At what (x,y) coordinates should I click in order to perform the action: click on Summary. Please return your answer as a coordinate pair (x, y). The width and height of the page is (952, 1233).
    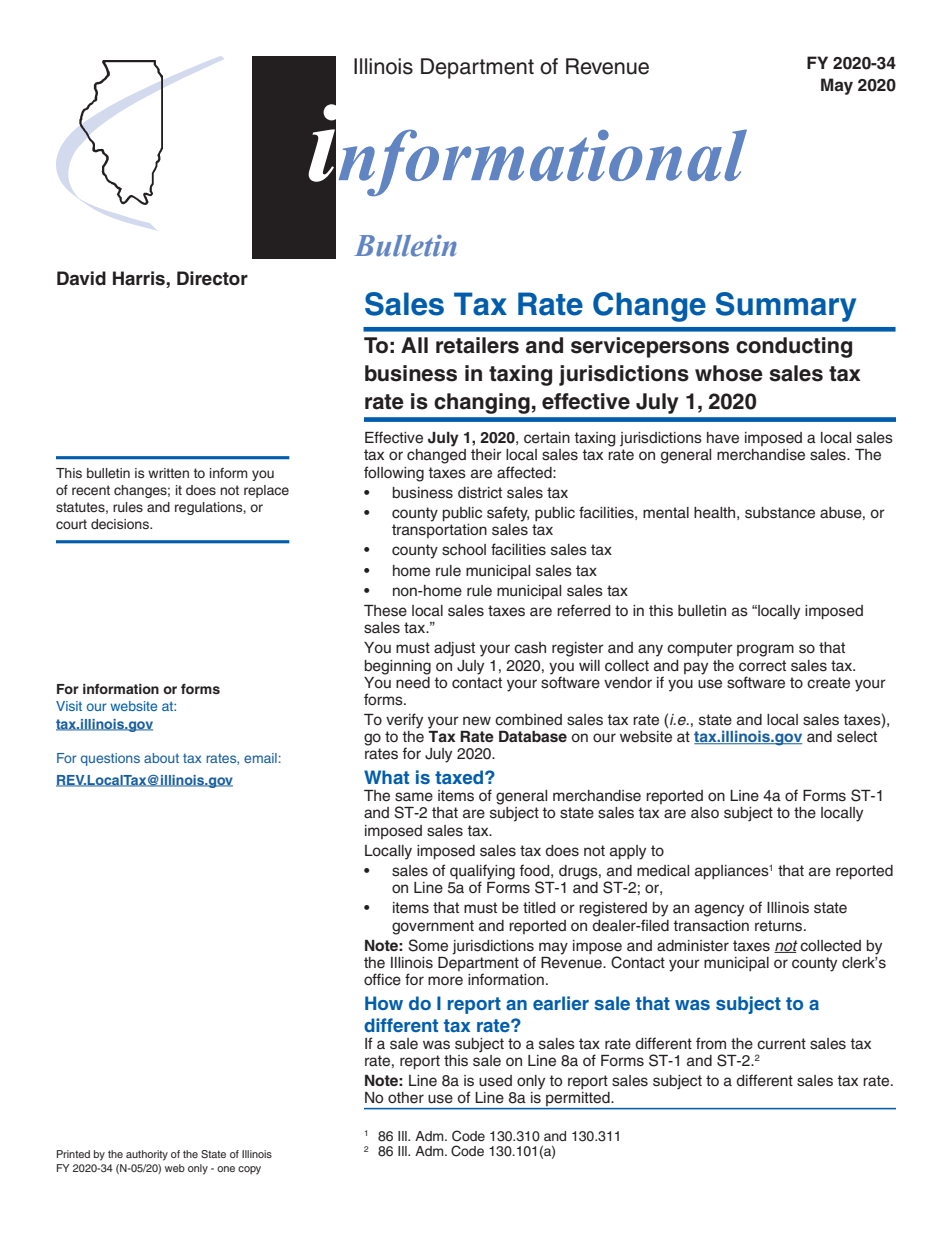
    Looking at the image, I should click on (786, 307).
